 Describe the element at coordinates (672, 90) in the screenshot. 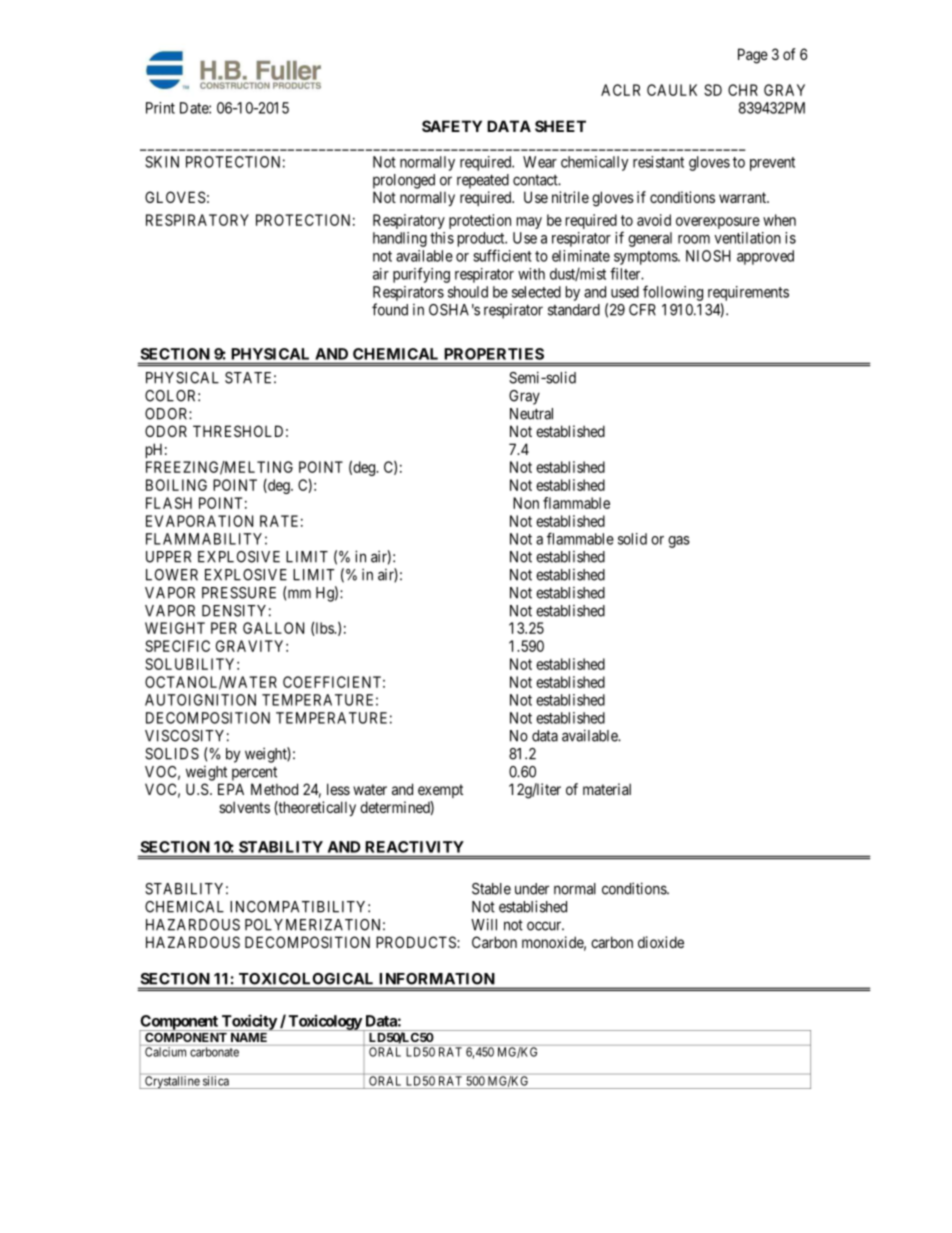

I see `CAULK` at that location.
